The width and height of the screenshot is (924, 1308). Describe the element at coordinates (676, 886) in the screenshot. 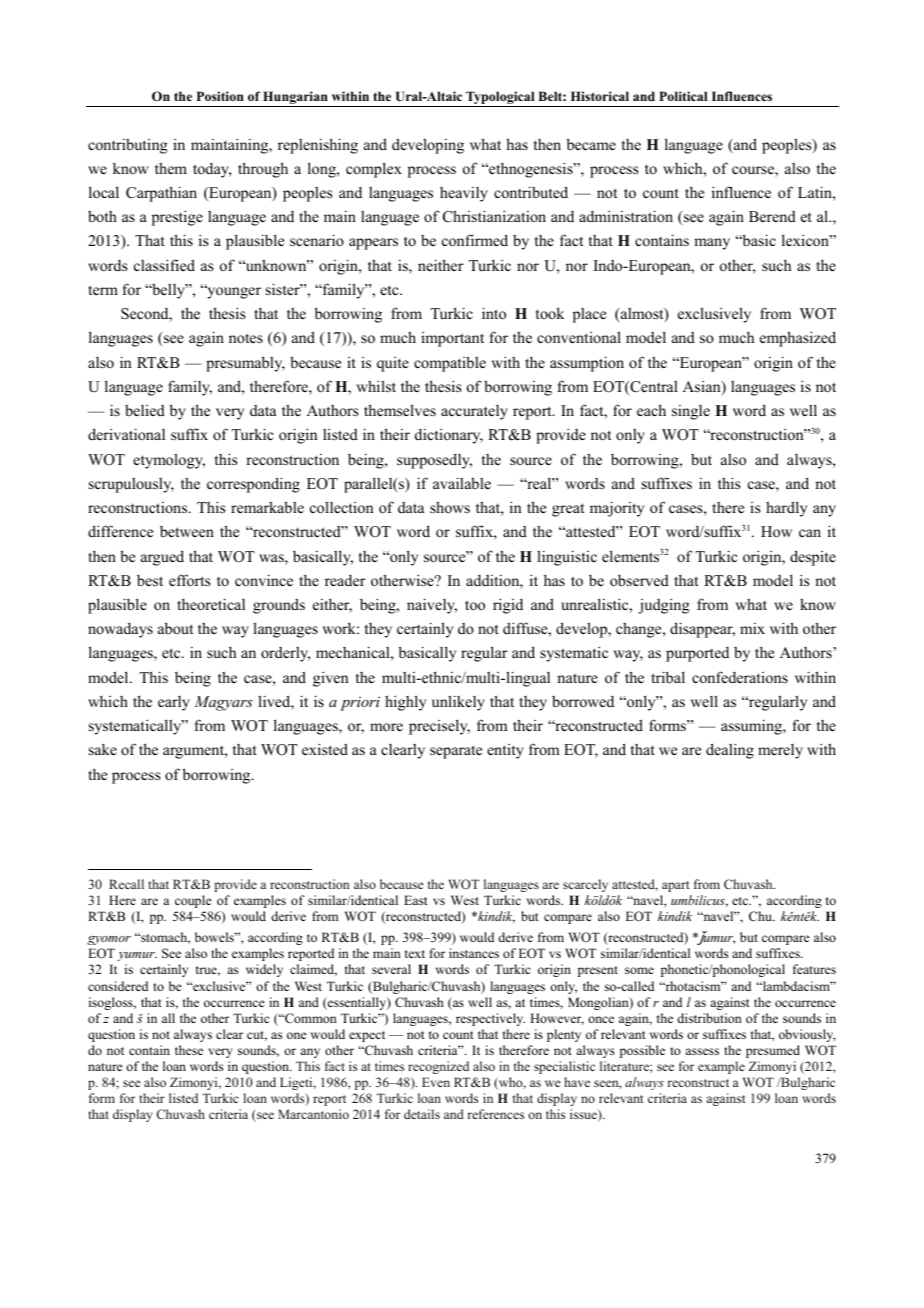

I see `apart` at that location.
